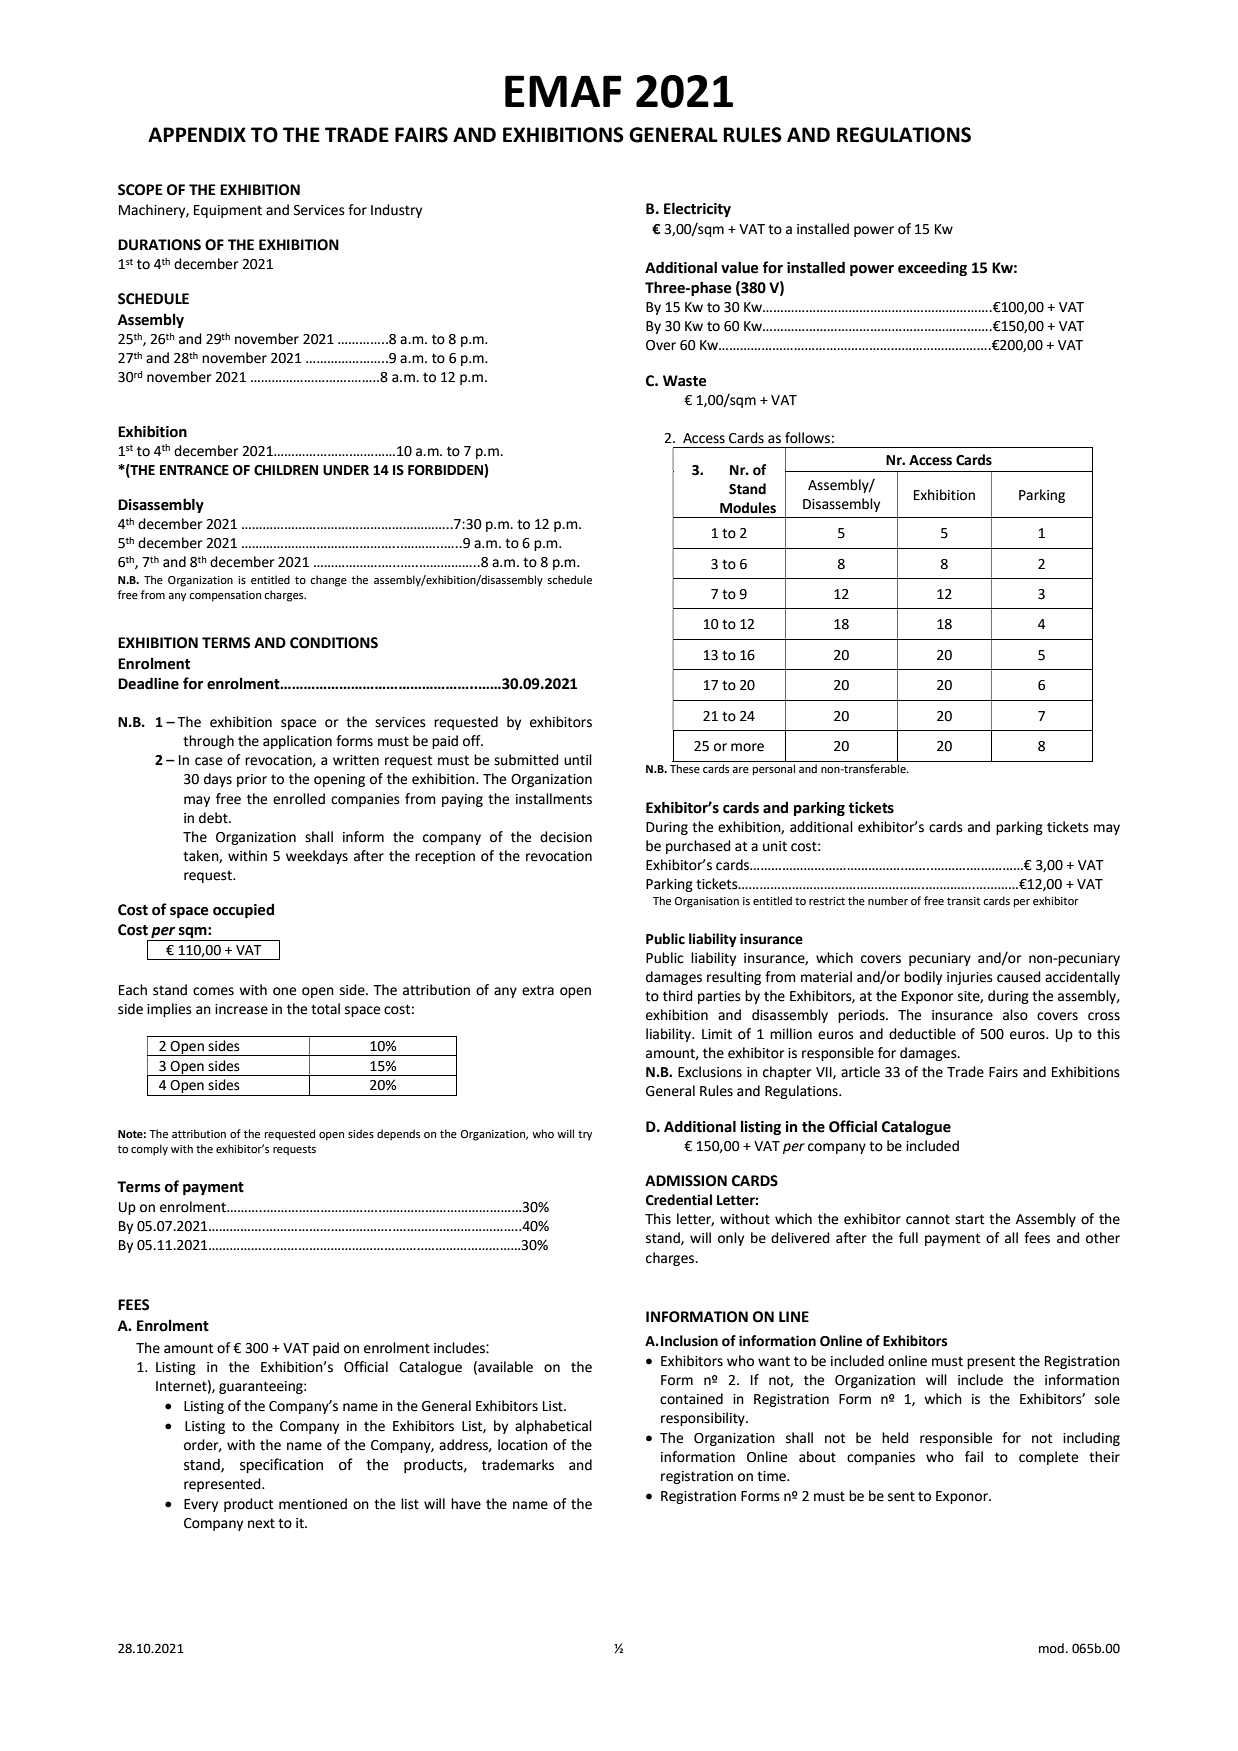 The width and height of the screenshot is (1238, 1751). Describe the element at coordinates (149, 1150) in the screenshot. I see `comply` at that location.
